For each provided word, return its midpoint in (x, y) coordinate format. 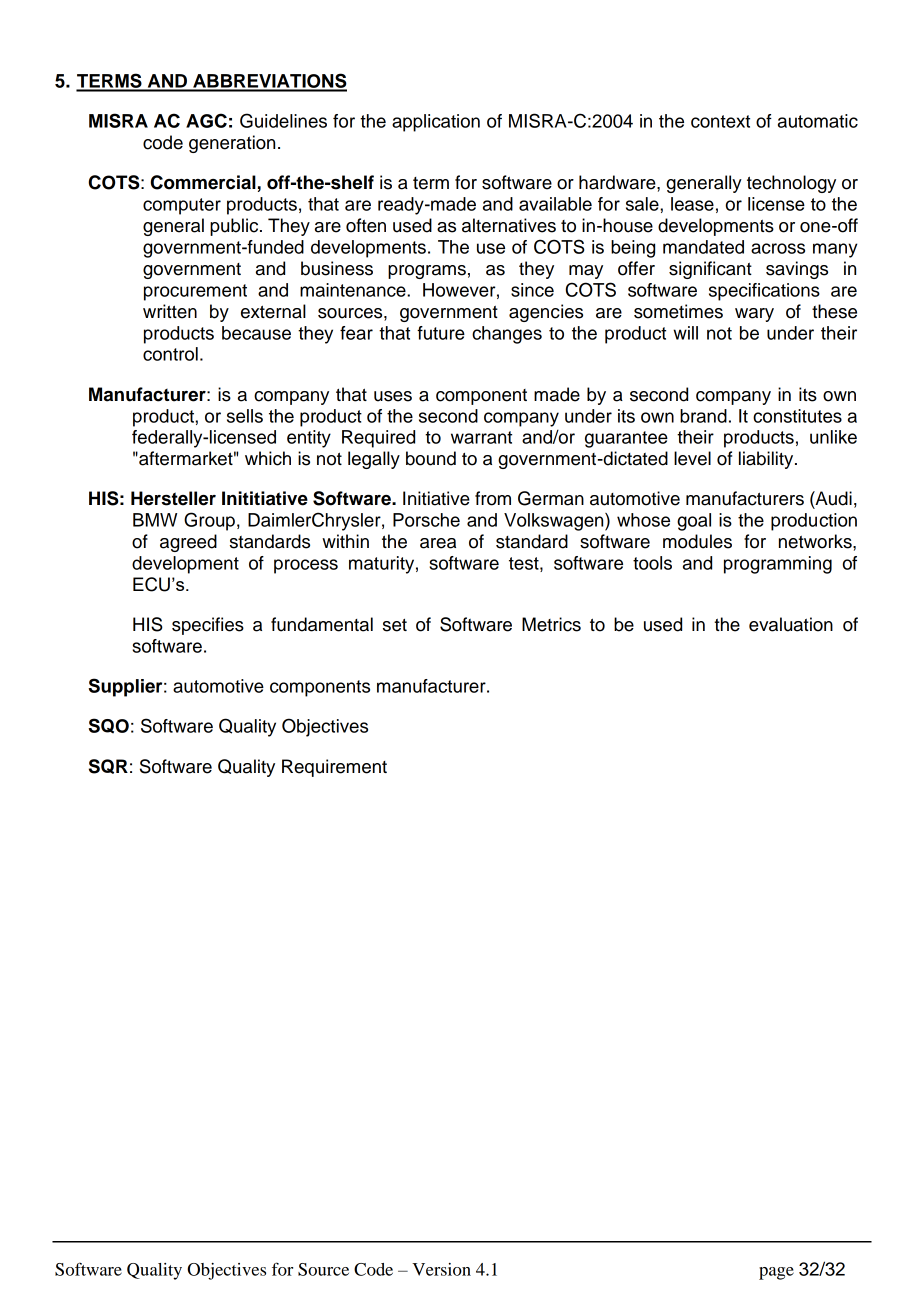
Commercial (203, 182)
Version (441, 1269)
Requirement (334, 768)
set (395, 625)
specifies (208, 626)
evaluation (791, 624)
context (720, 121)
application (436, 123)
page (776, 1273)
